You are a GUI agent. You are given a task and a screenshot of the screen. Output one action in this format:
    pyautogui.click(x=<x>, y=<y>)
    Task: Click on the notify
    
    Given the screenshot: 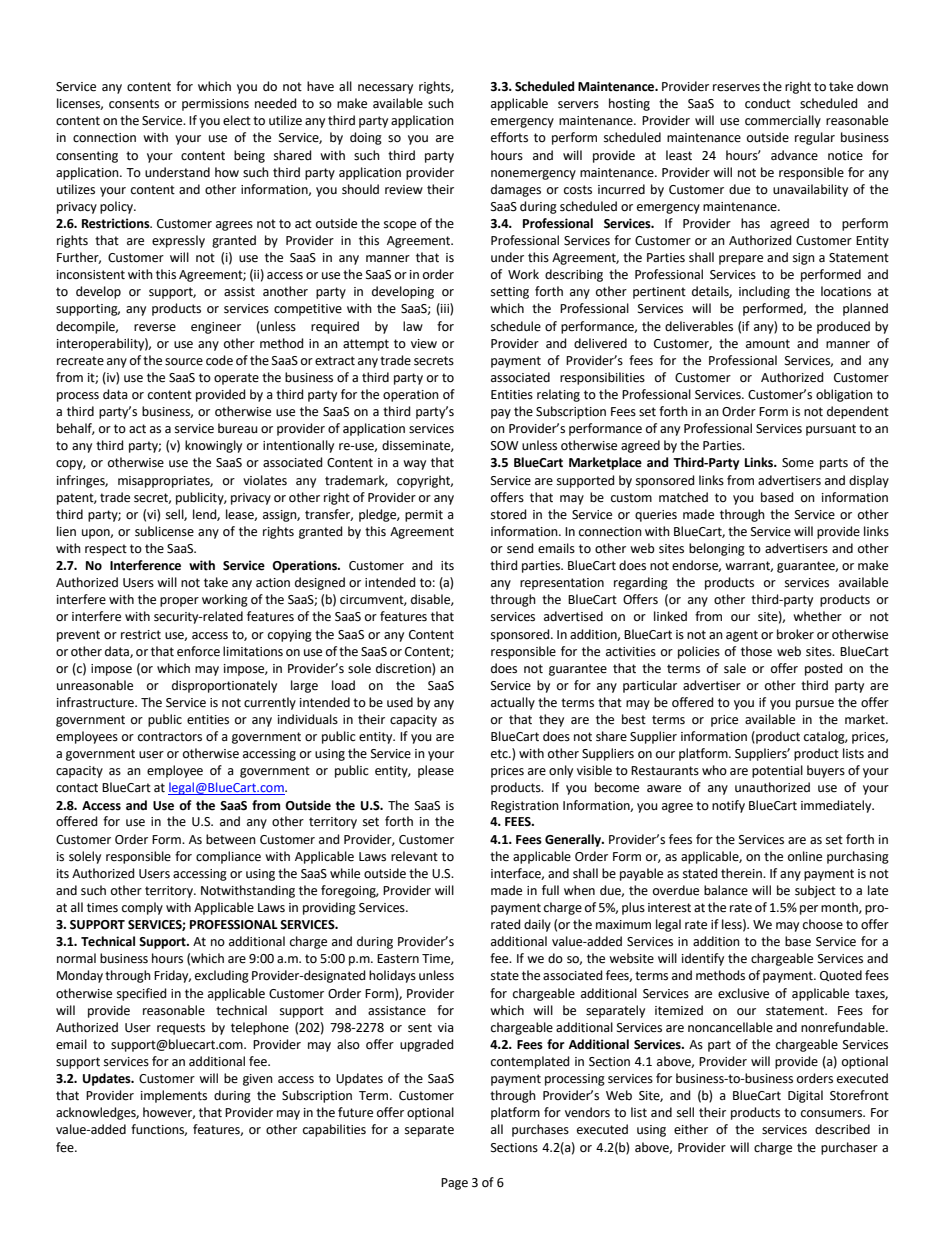 What is the action you would take?
    pyautogui.click(x=728, y=806)
